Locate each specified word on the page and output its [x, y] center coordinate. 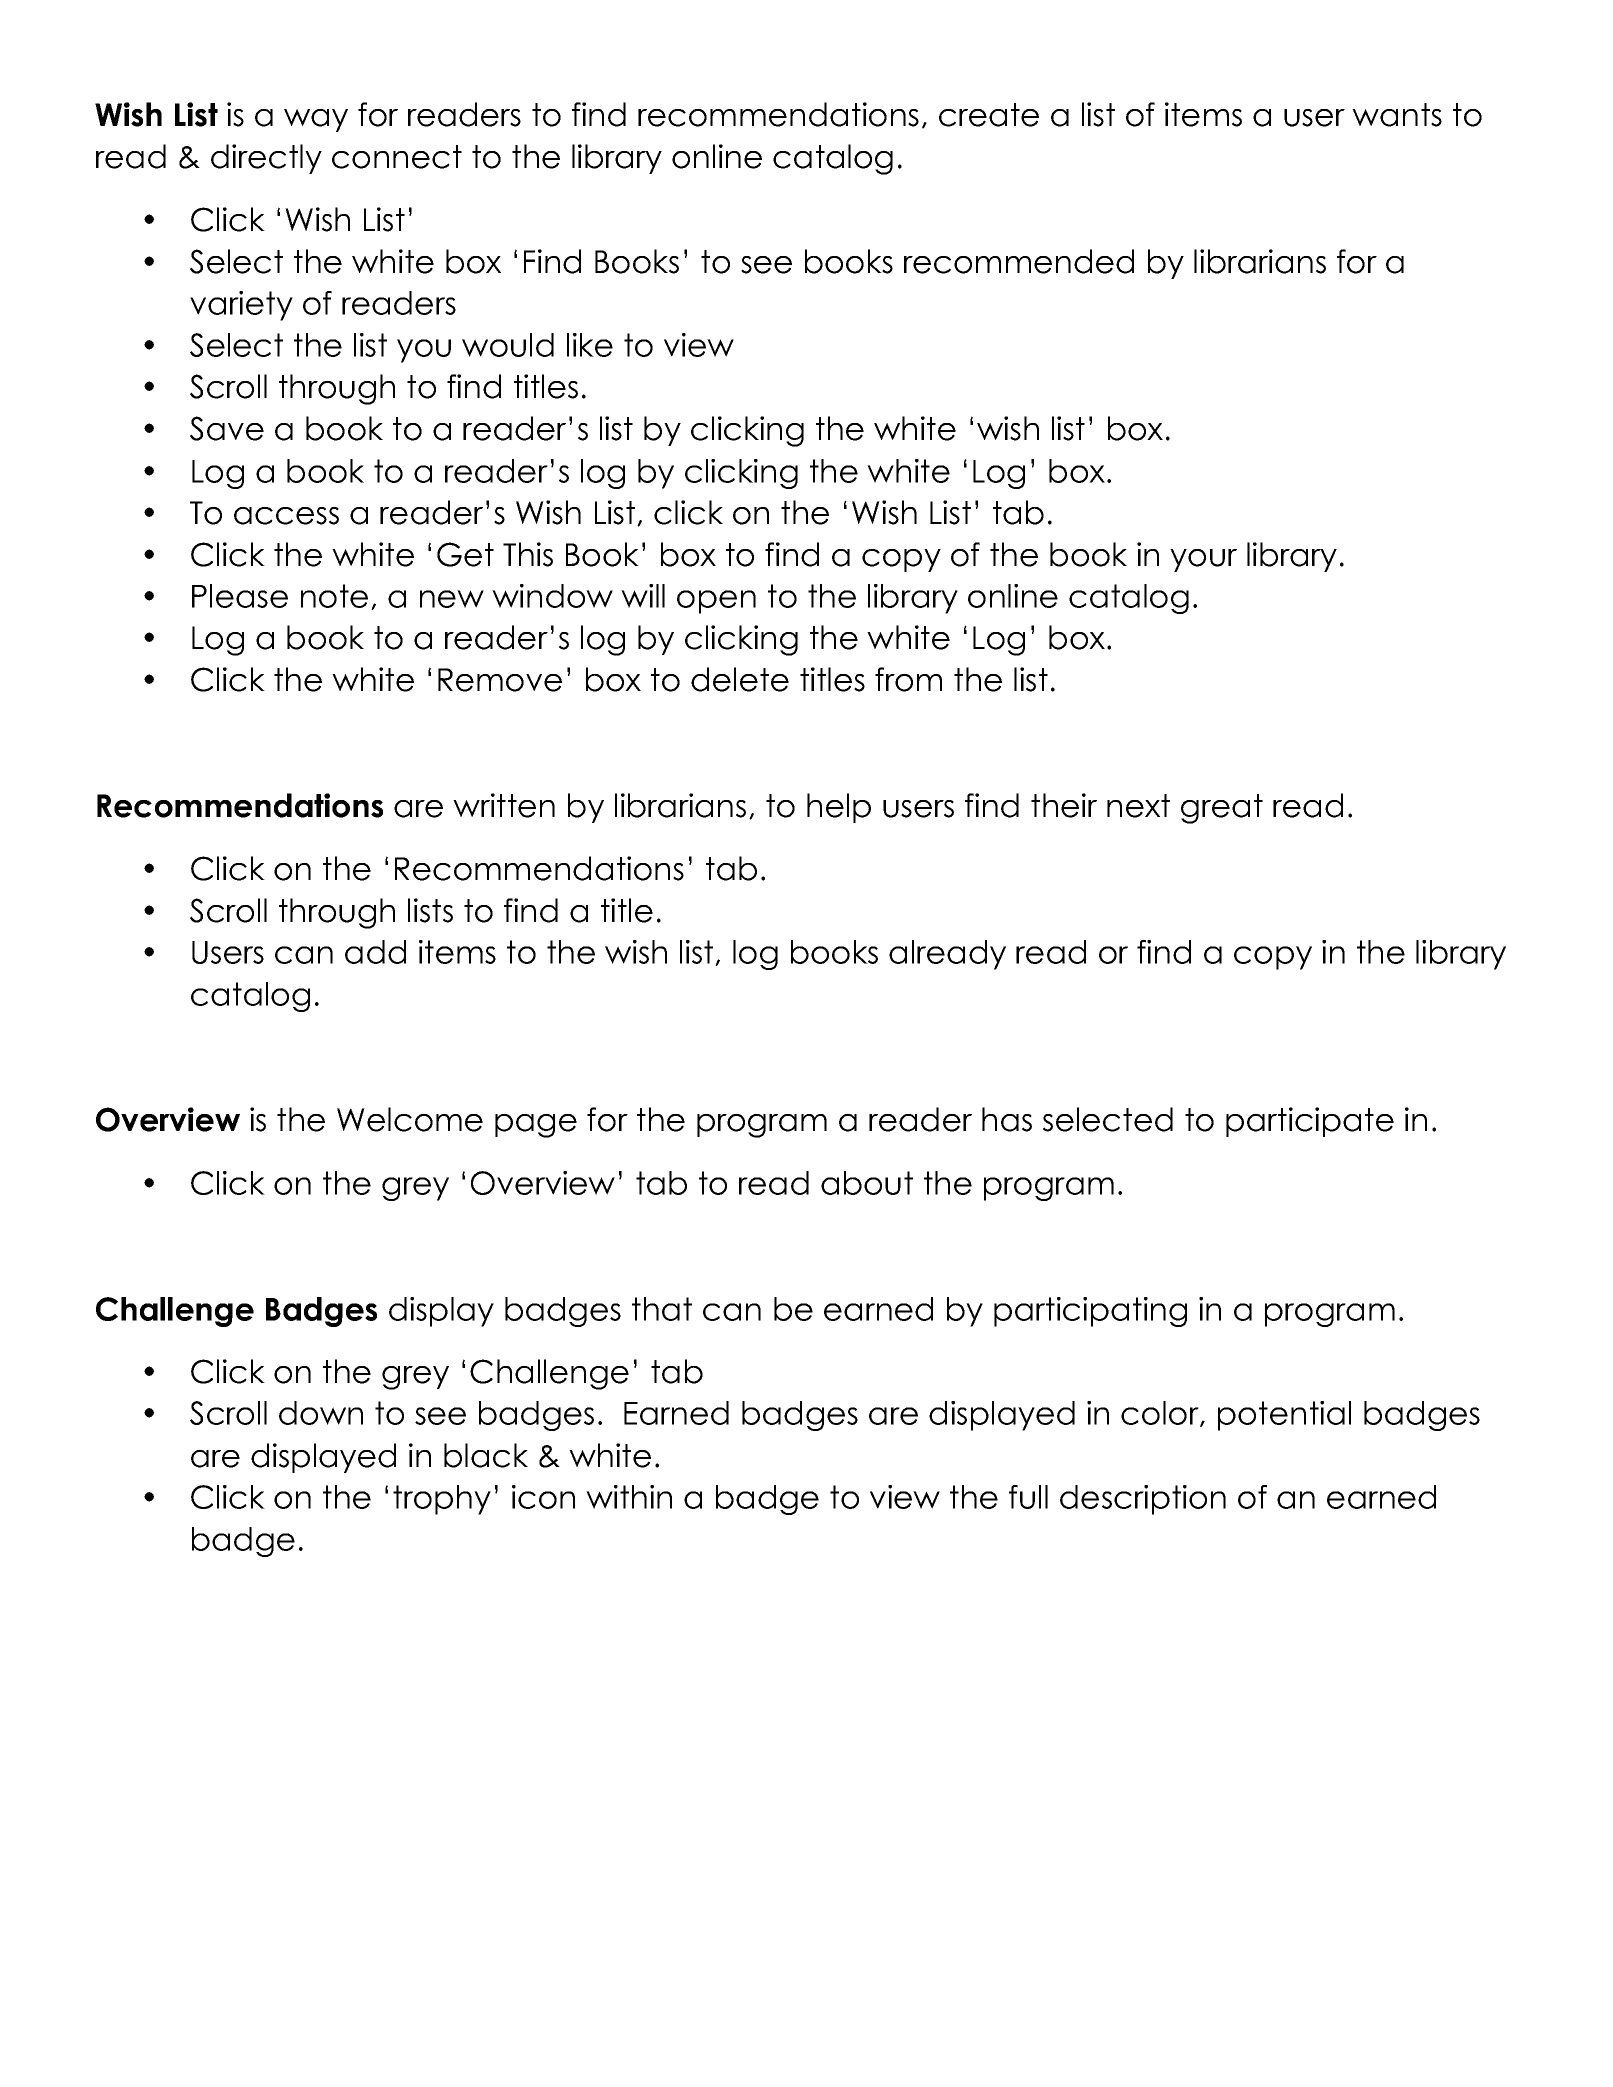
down [321, 1413]
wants [1397, 115]
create [989, 115]
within [629, 1497]
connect [397, 157]
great [1222, 809]
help [839, 808]
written [504, 805]
